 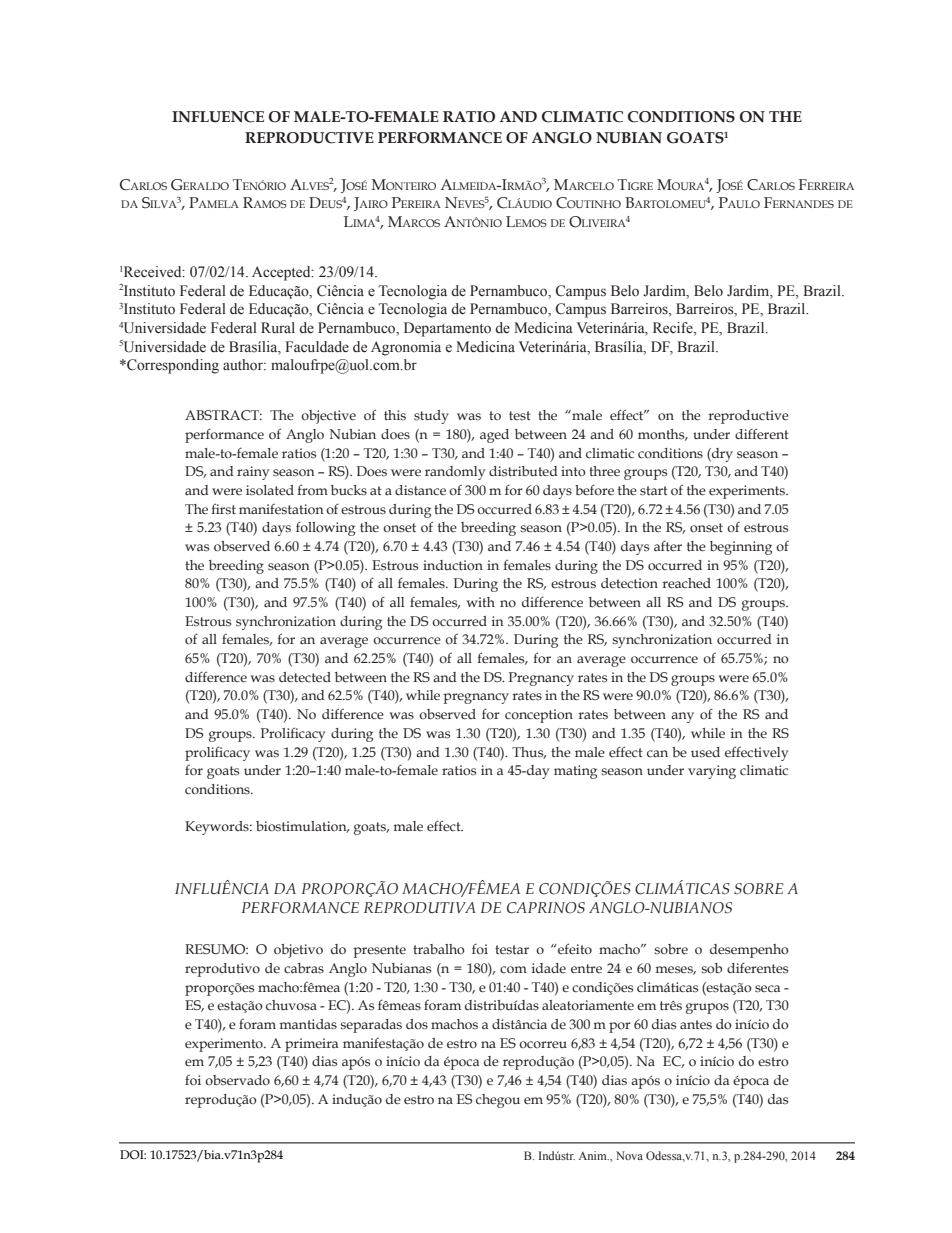 What do you see at coordinates (278, 327) in the page?
I see `Rural` at bounding box center [278, 327].
